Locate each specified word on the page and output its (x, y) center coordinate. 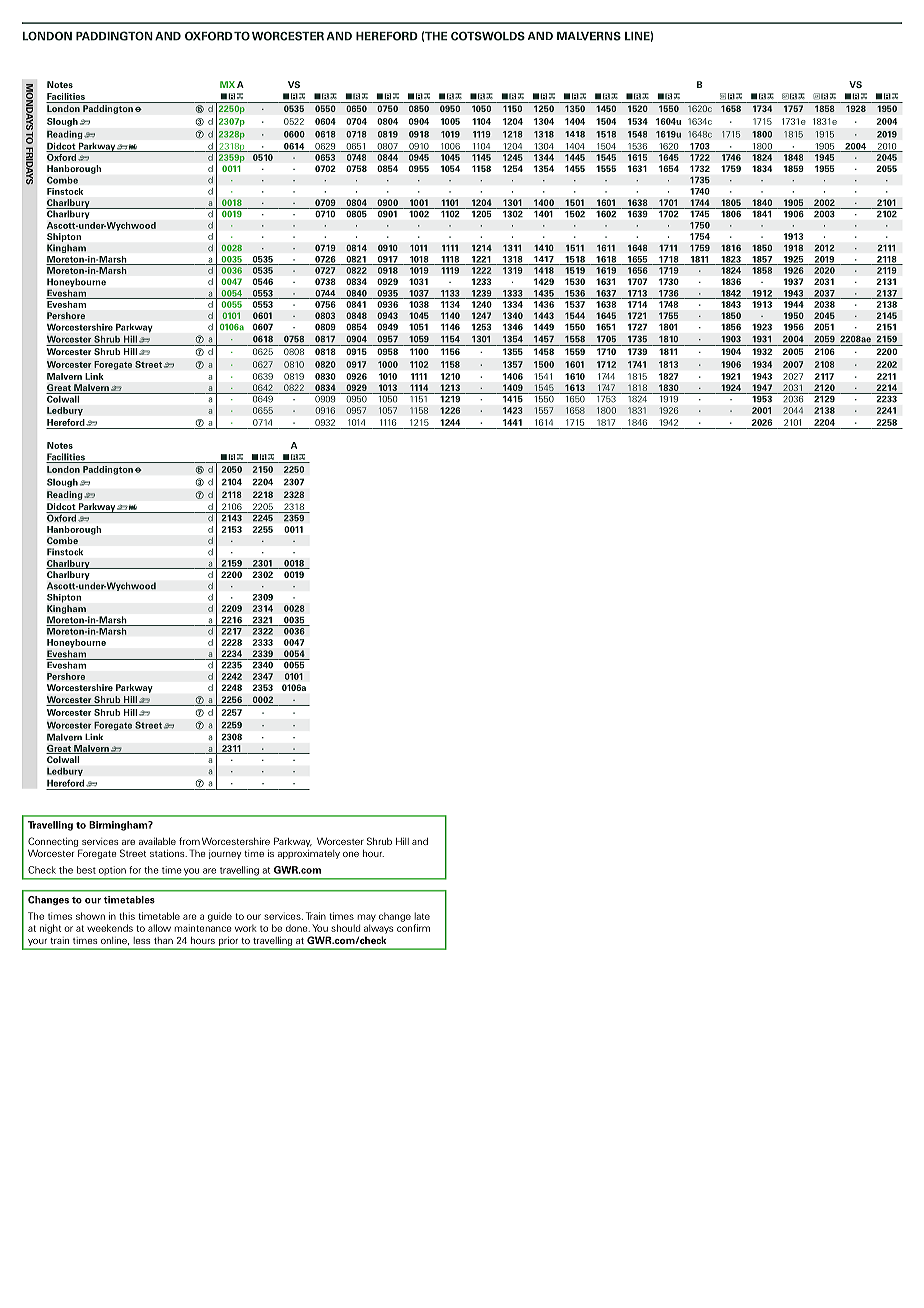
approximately (309, 854)
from (189, 841)
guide (220, 917)
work (246, 928)
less (142, 940)
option (112, 871)
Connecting (53, 842)
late (422, 916)
